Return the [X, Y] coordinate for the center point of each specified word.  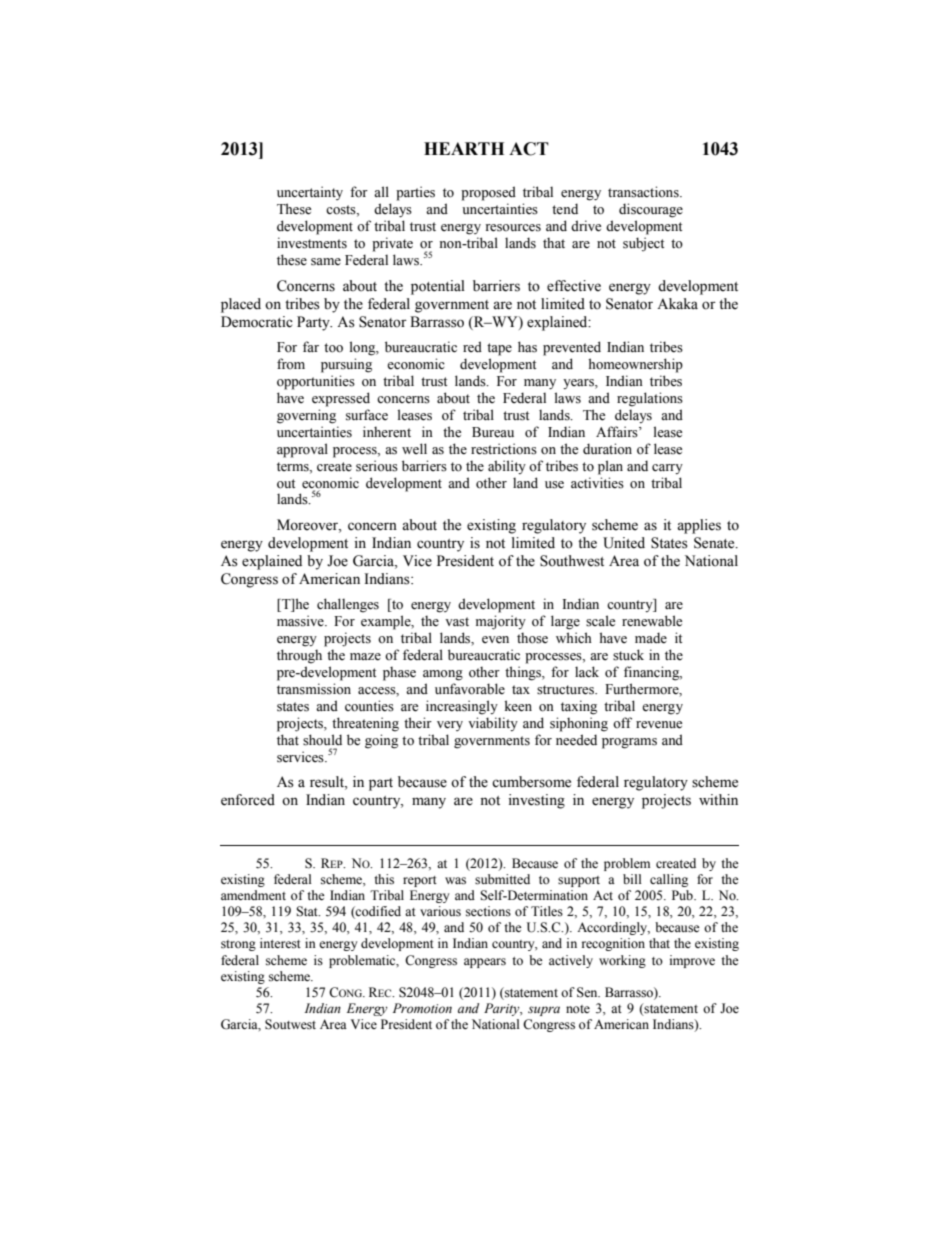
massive [301, 621]
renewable [652, 621]
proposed [488, 193]
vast [457, 622]
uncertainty [310, 193]
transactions [644, 192]
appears [485, 963]
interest [280, 943]
